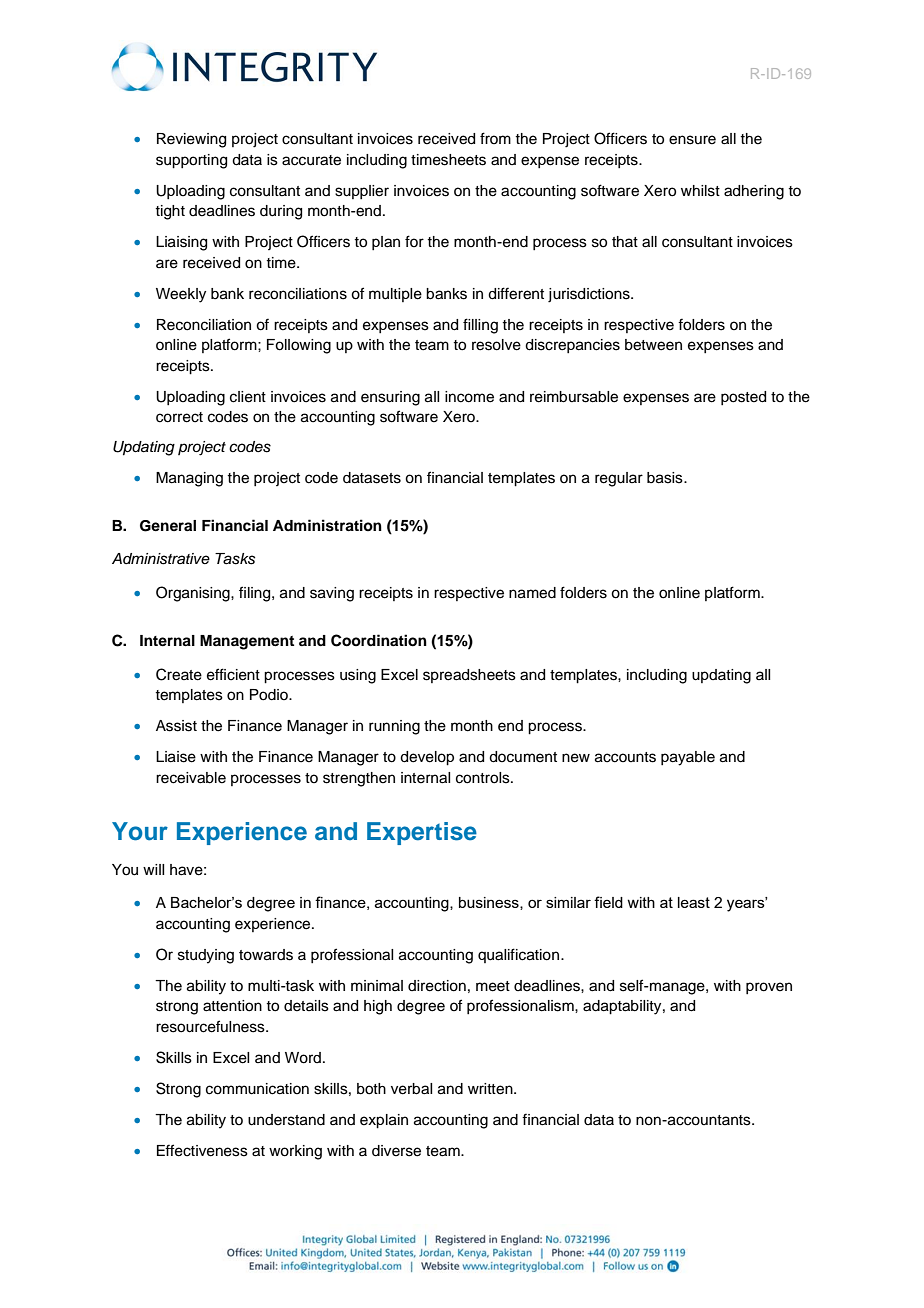  Describe the element at coordinates (189, 479) in the page. I see `Managing` at that location.
